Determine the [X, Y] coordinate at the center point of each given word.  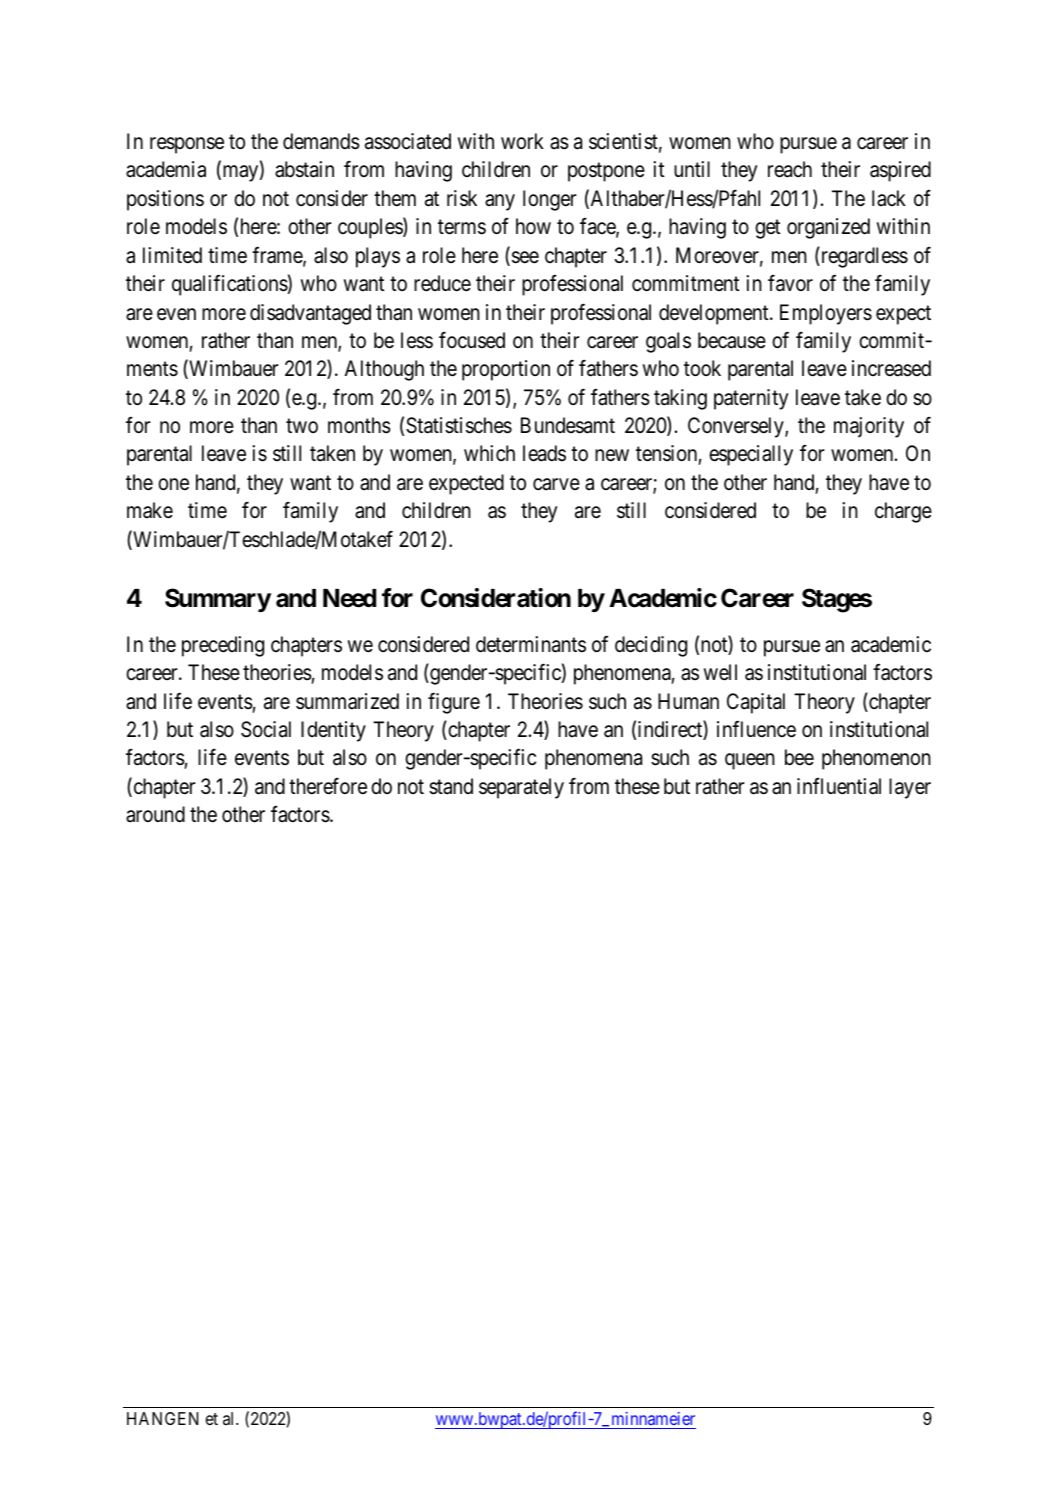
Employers [826, 314]
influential [839, 786]
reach [790, 169]
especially [751, 455]
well [720, 672]
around [155, 814]
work [522, 141]
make [150, 510]
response [187, 145]
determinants [531, 644]
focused [472, 340]
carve [556, 484]
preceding [223, 646]
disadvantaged [310, 314]
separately [521, 788]
